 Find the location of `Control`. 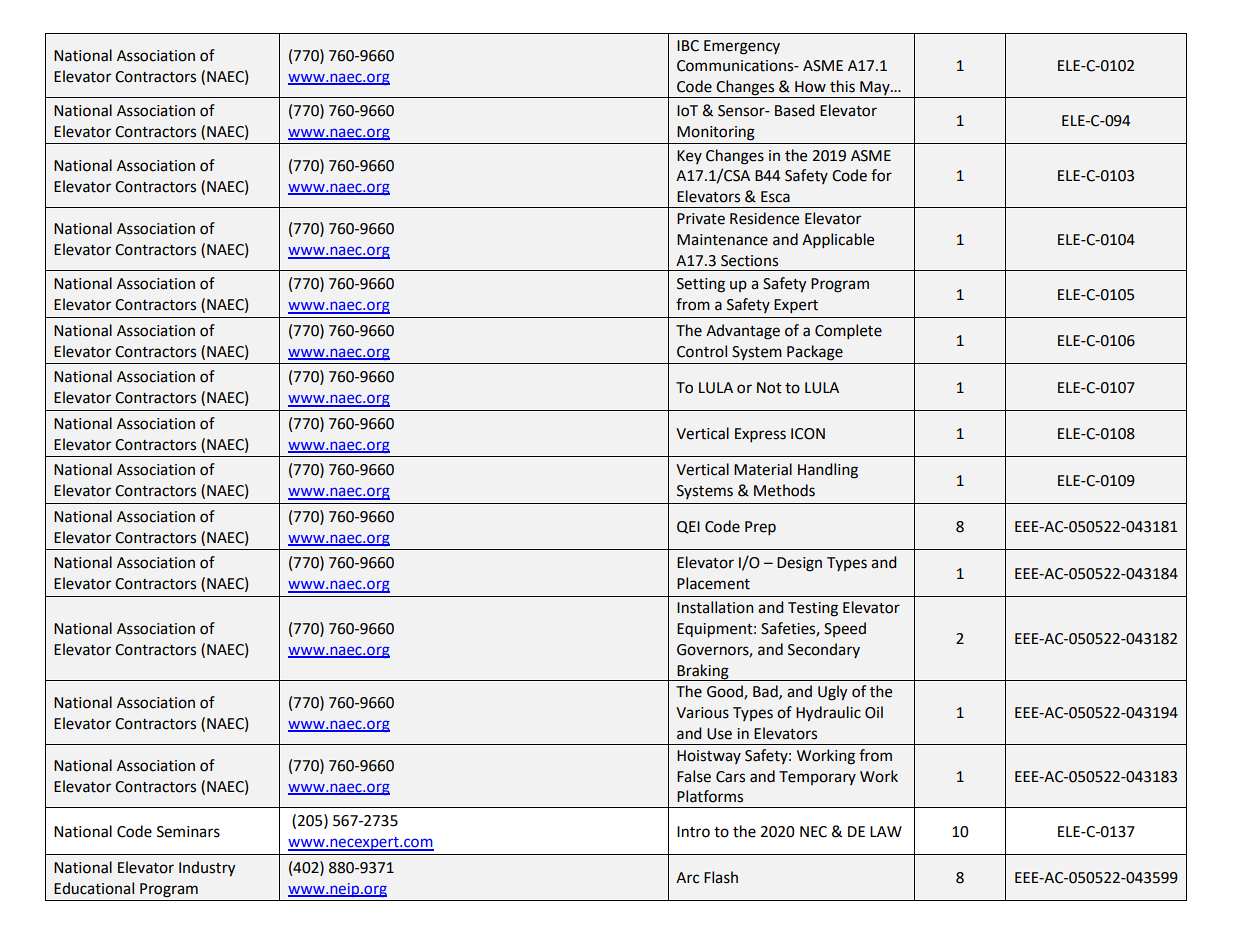

Control is located at coordinates (702, 351).
